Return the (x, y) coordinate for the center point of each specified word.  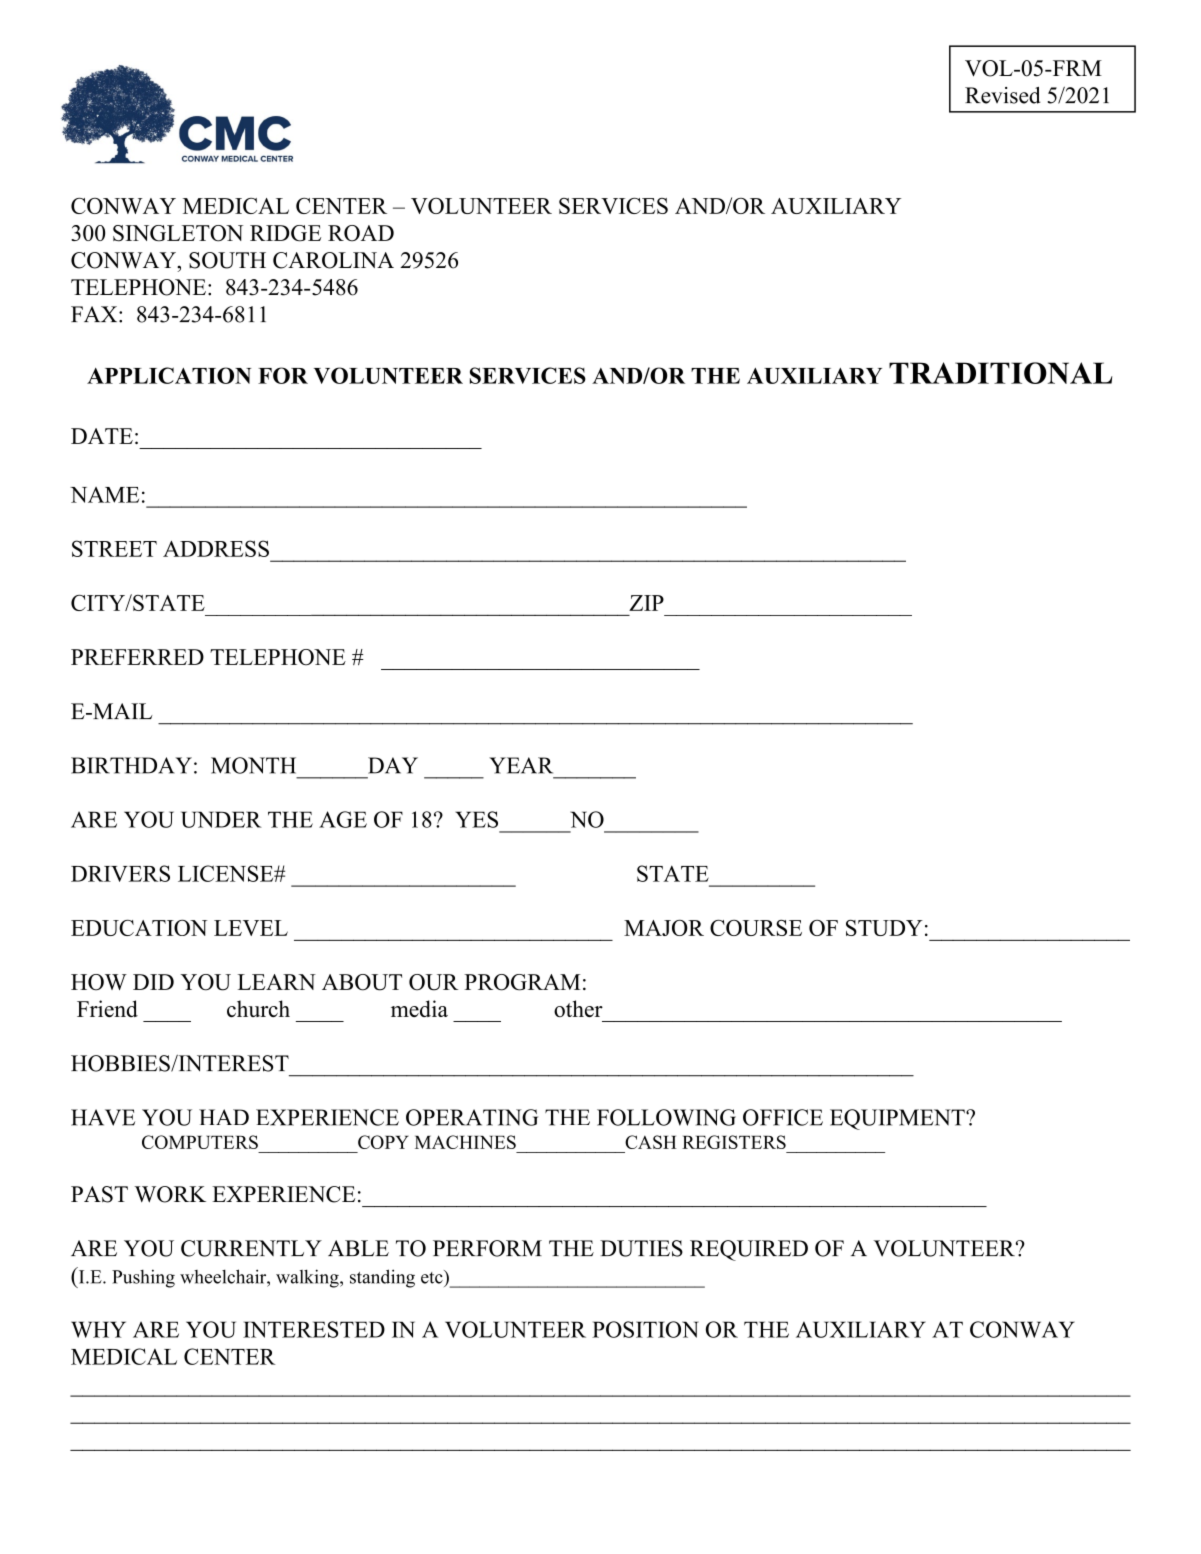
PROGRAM (522, 982)
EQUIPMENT (898, 1119)
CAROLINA (333, 260)
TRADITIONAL (1000, 373)
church (258, 1008)
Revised (1003, 95)
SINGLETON (178, 233)
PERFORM (487, 1248)
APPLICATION (169, 375)
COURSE (756, 928)
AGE (343, 819)
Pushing (143, 1278)
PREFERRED (137, 657)
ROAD (361, 233)
